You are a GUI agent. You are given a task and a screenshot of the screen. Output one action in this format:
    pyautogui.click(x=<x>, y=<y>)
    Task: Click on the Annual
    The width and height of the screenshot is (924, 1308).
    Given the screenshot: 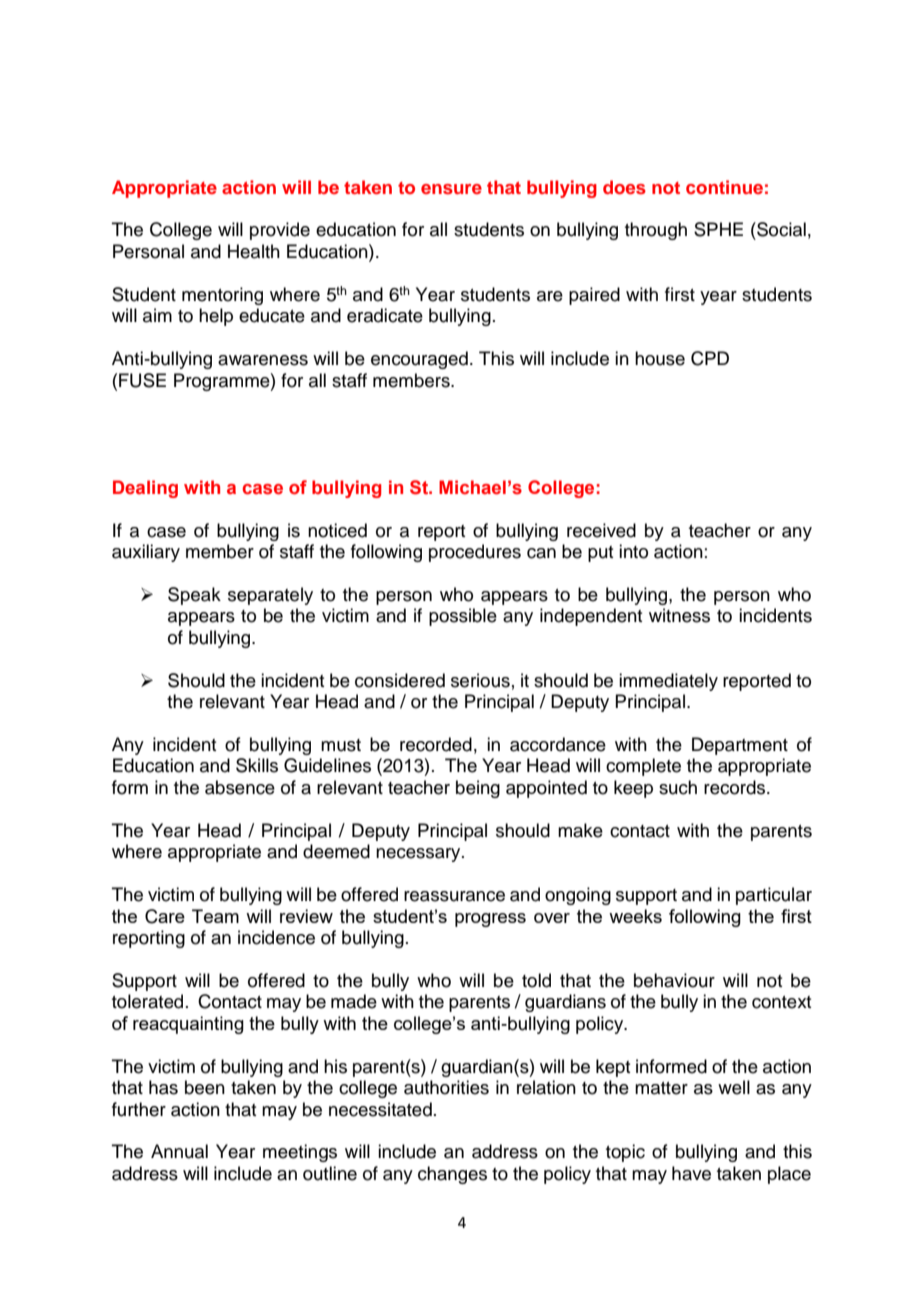 What is the action you would take?
    pyautogui.click(x=179, y=1151)
